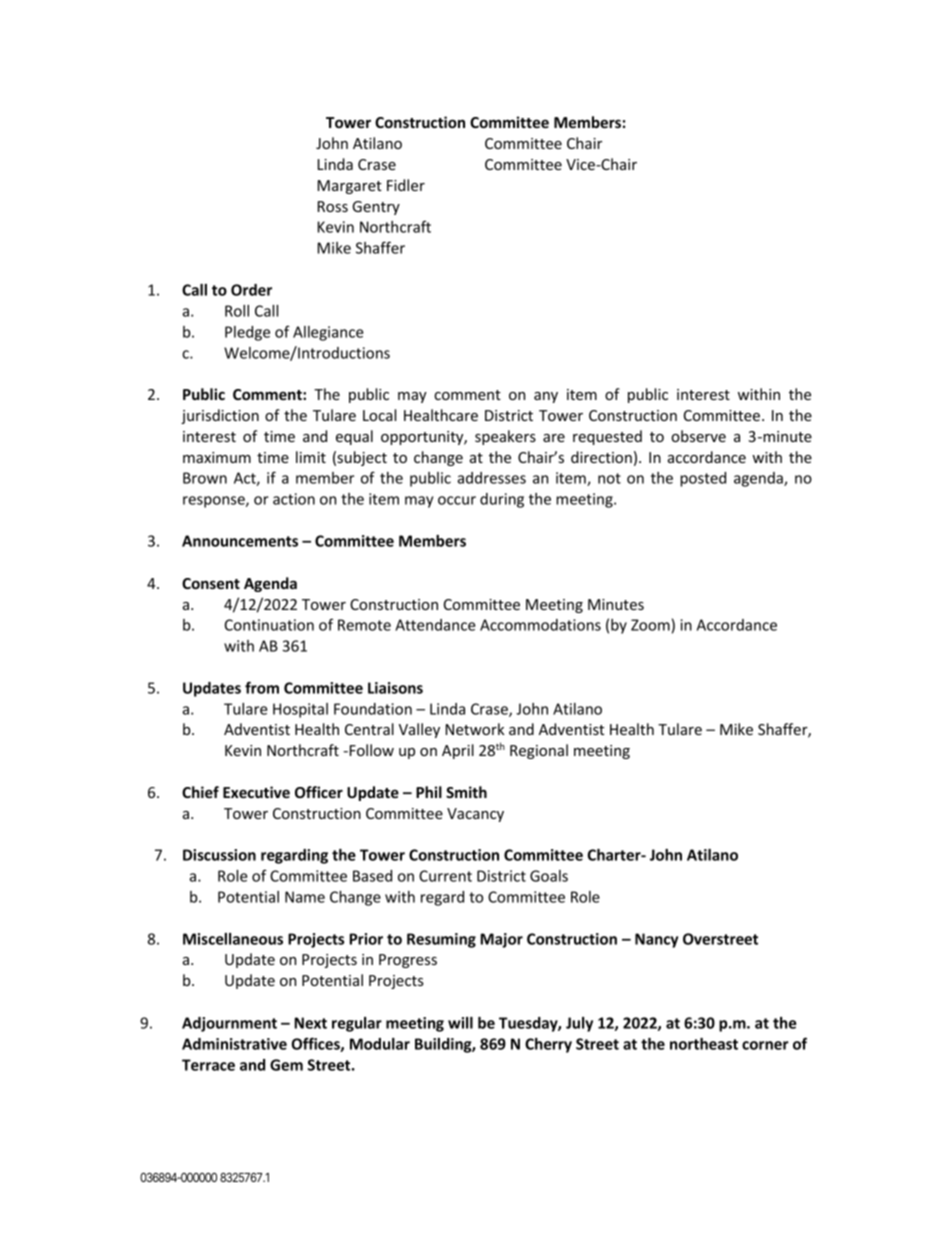 The image size is (952, 1233). I want to click on Continuation, so click(269, 625).
